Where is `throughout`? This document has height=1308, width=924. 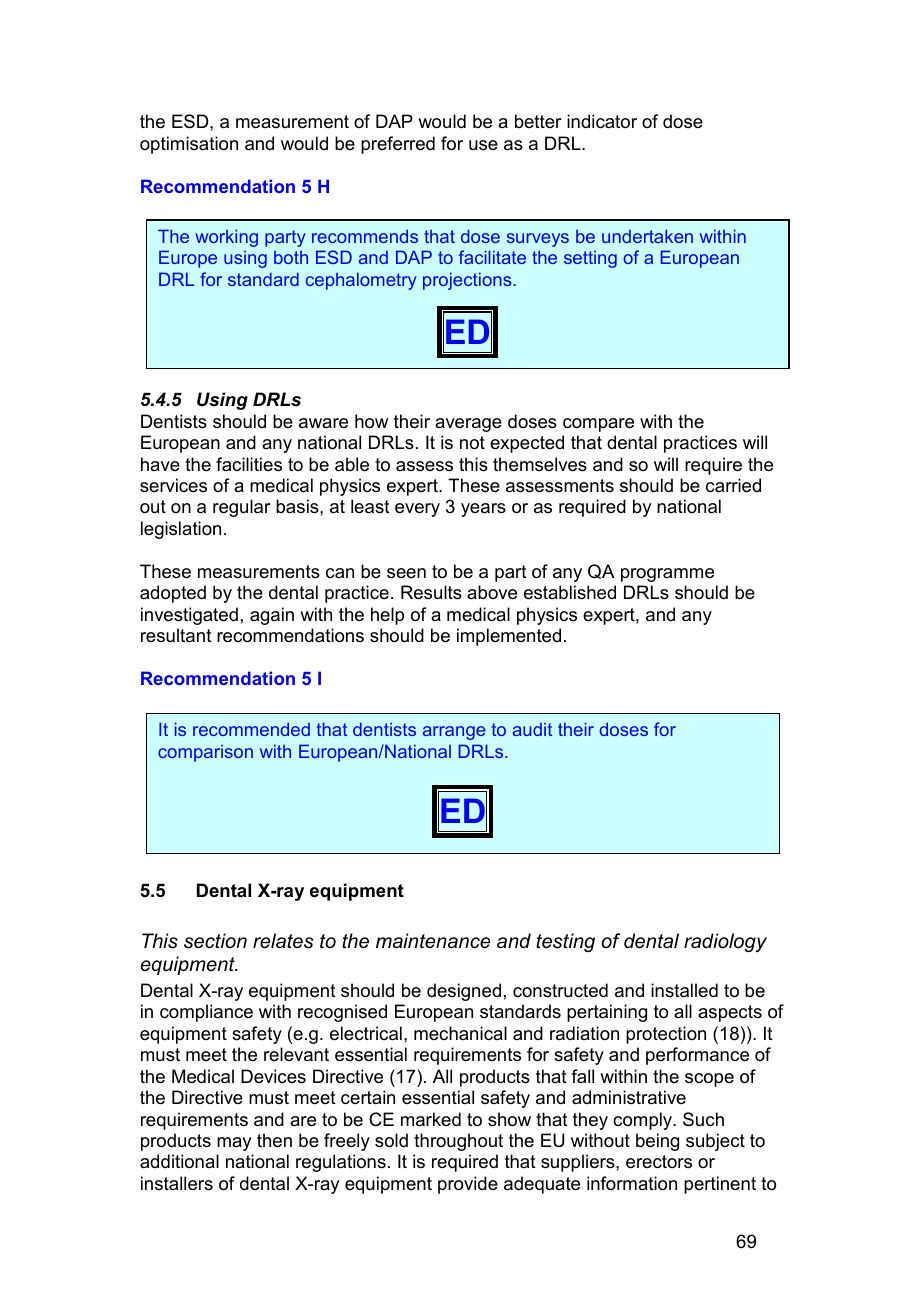
throughout is located at coordinates (458, 1142).
